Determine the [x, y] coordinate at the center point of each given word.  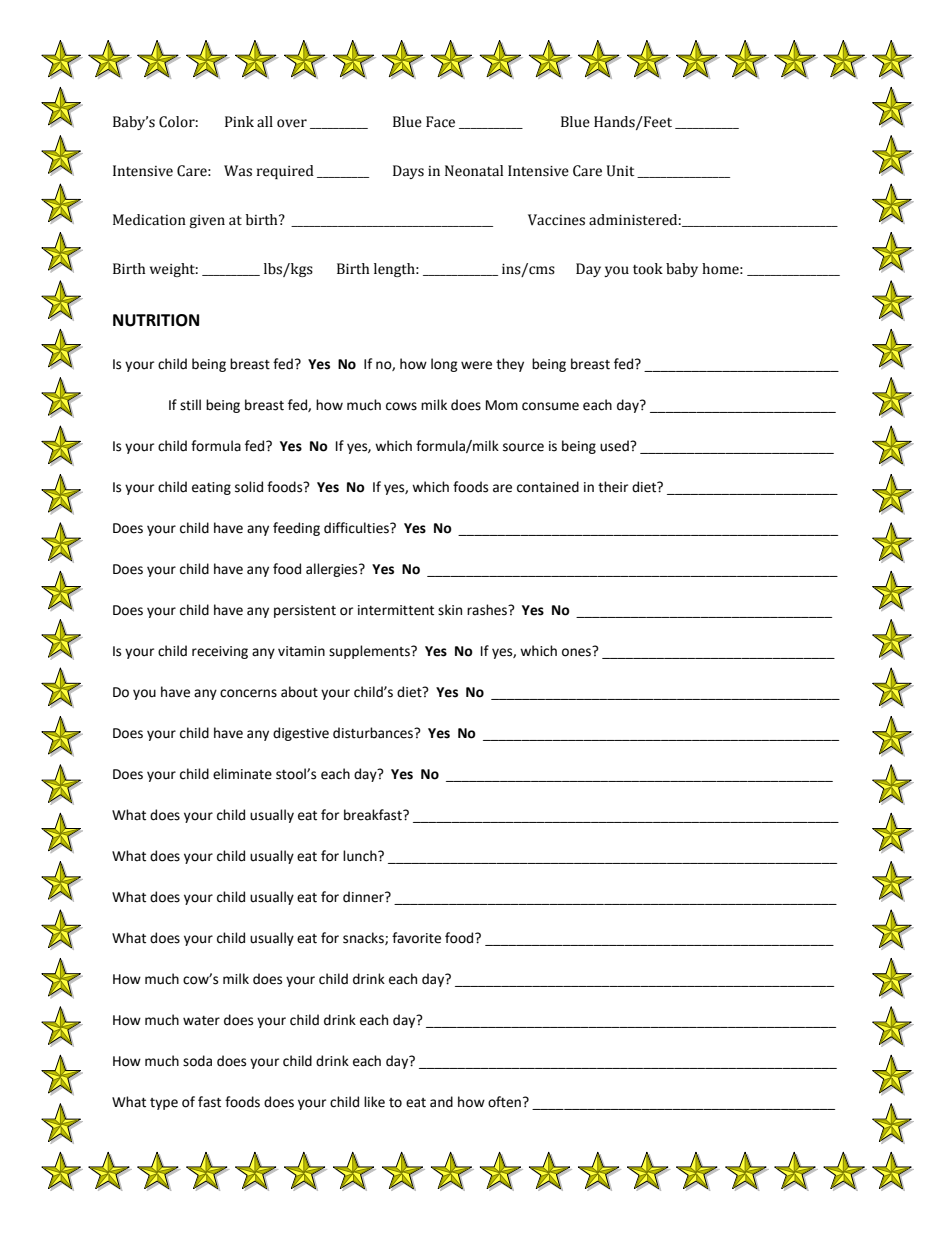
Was [238, 171]
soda [197, 1061]
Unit [620, 171]
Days [408, 172]
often [504, 1102]
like [374, 1102]
